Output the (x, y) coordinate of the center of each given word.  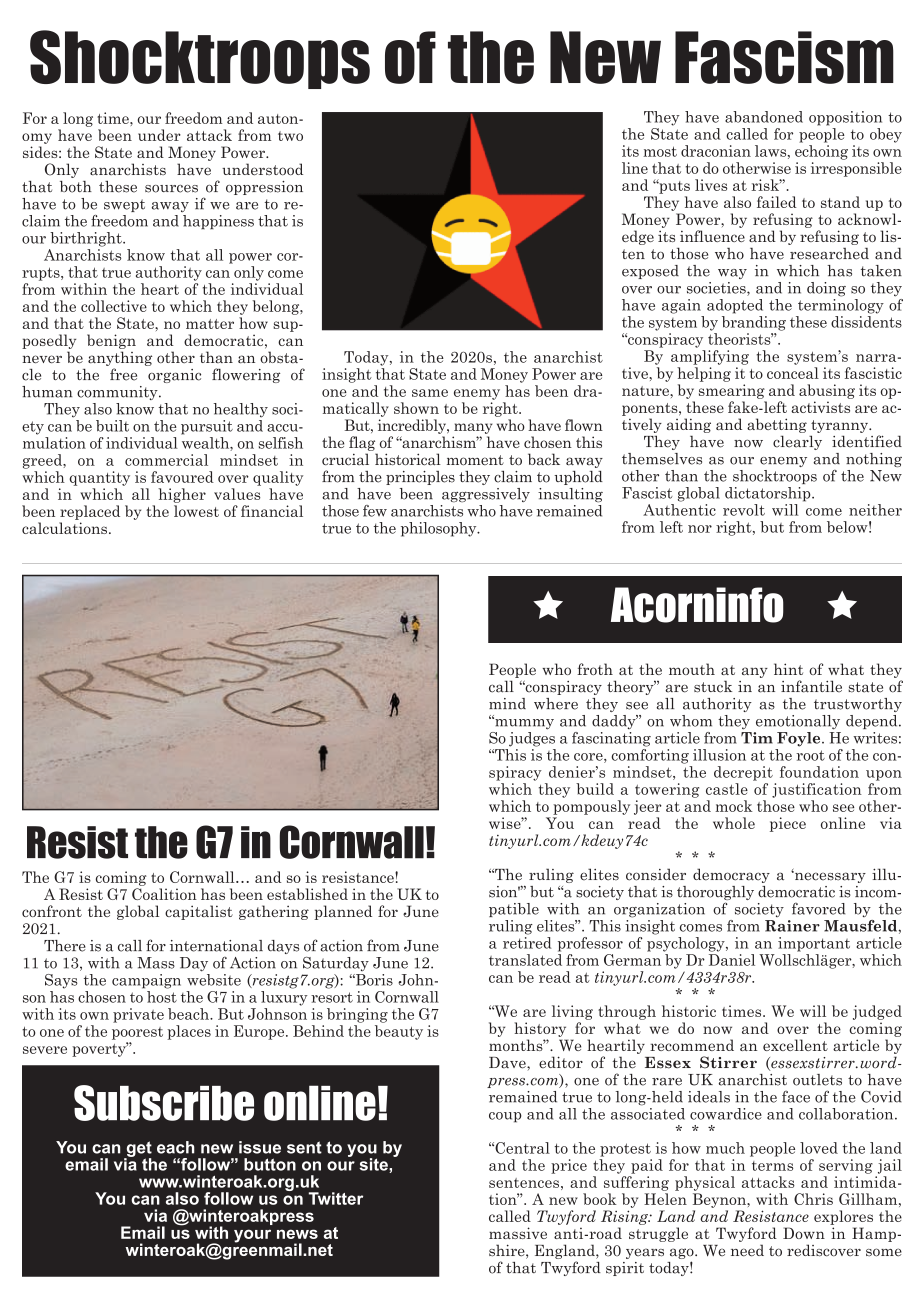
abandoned (764, 117)
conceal (793, 373)
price (569, 1166)
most (660, 151)
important (814, 944)
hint (788, 669)
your (252, 1236)
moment (475, 460)
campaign (146, 981)
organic (174, 376)
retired (527, 943)
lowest (196, 511)
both (76, 187)
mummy (523, 723)
